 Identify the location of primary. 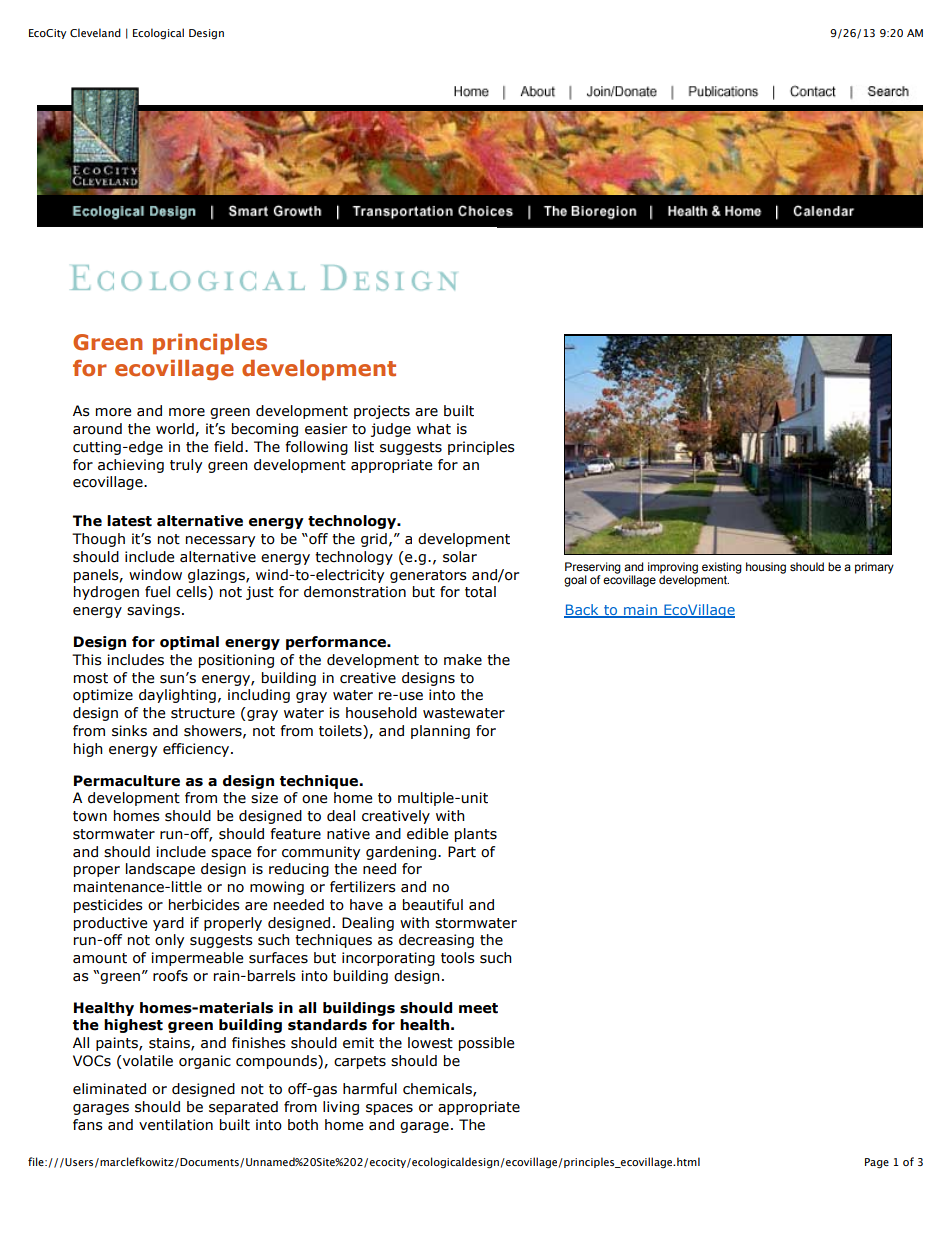
(874, 568).
